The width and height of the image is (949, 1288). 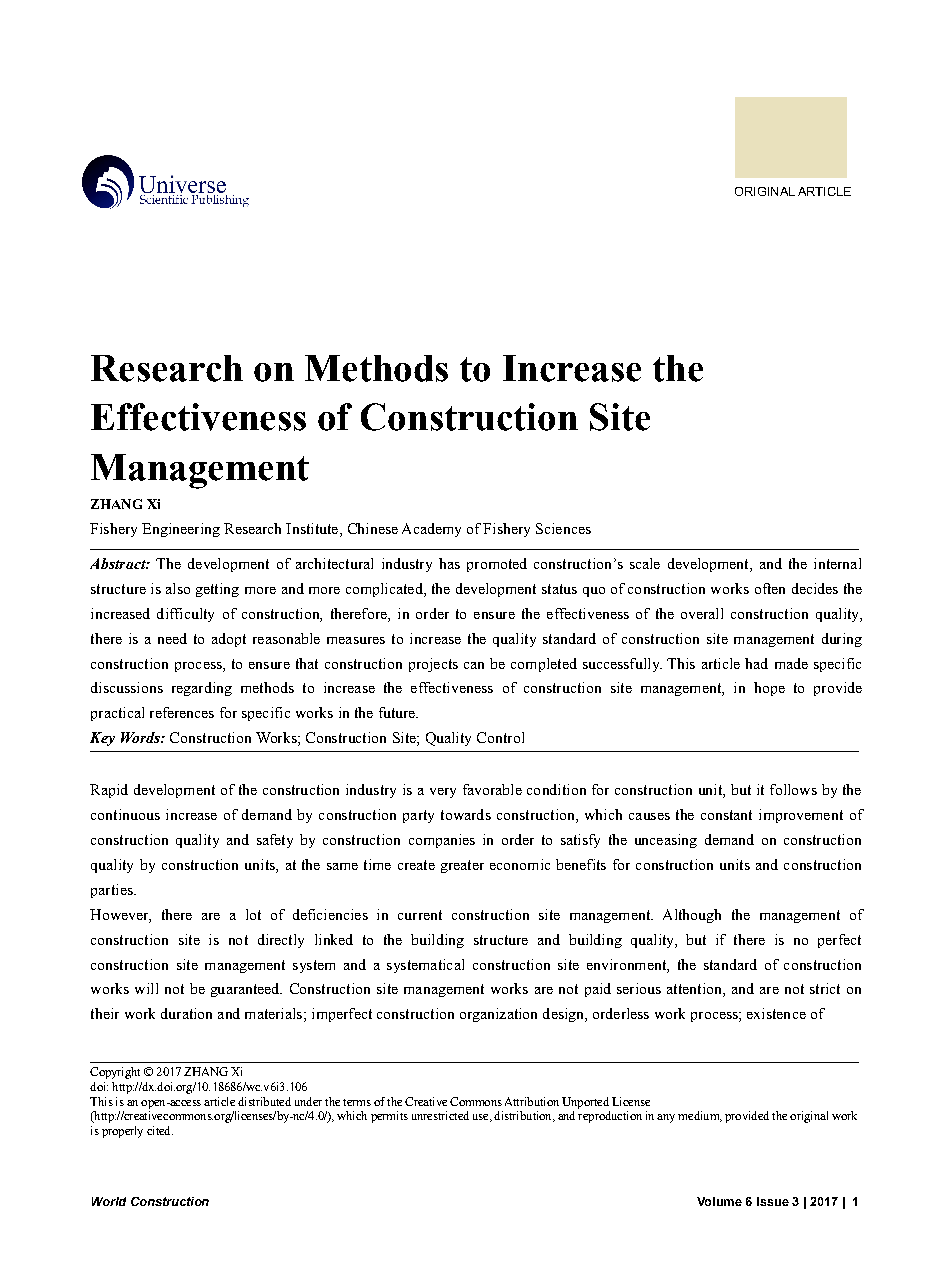 I want to click on existence, so click(x=776, y=1013).
